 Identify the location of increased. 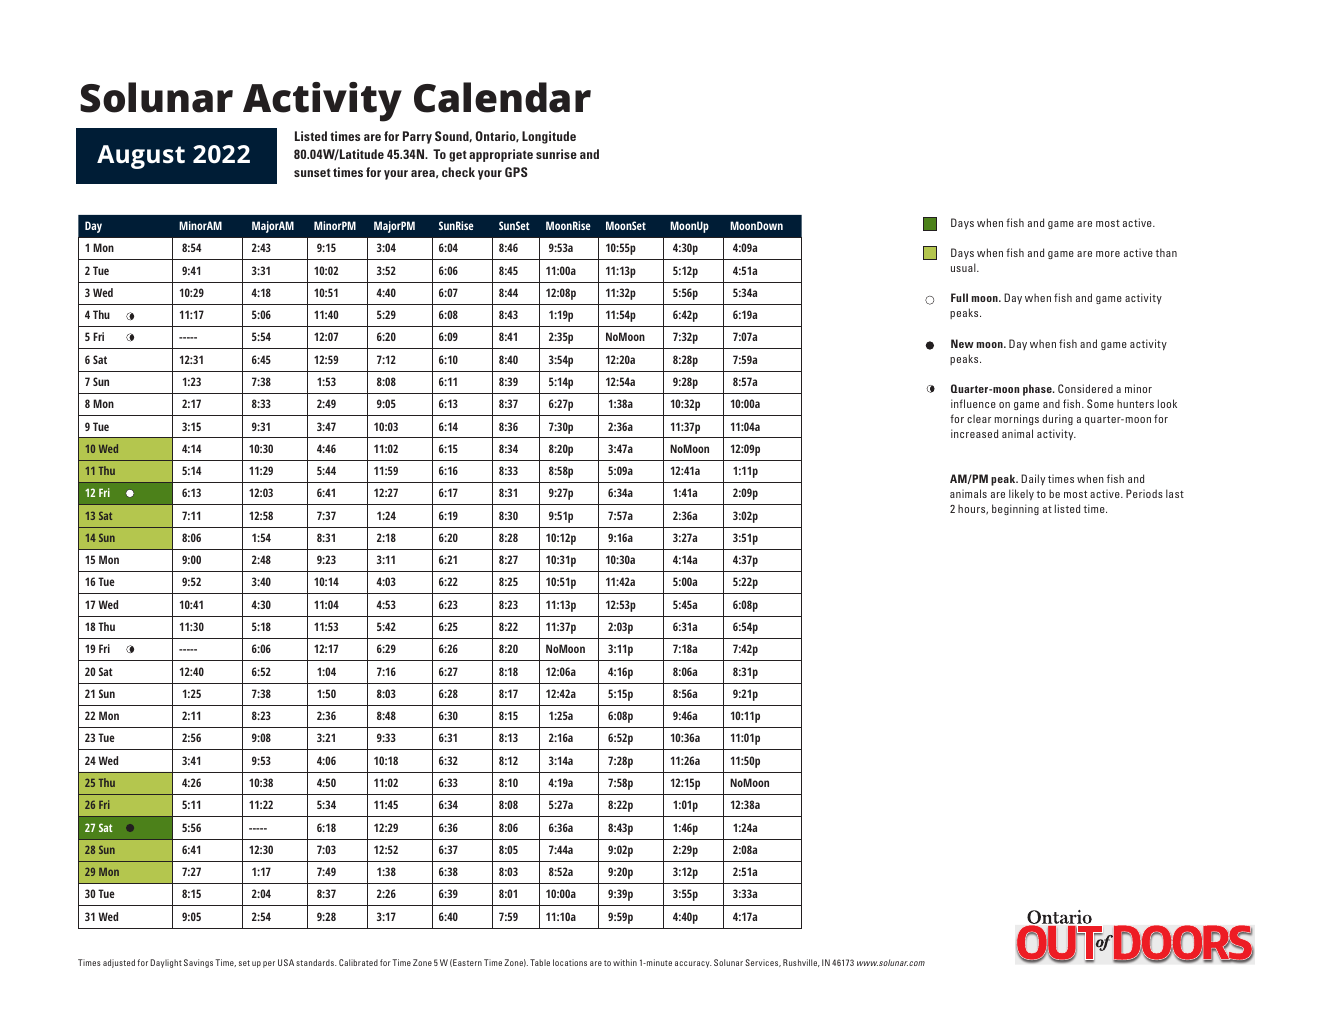
(974, 433).
